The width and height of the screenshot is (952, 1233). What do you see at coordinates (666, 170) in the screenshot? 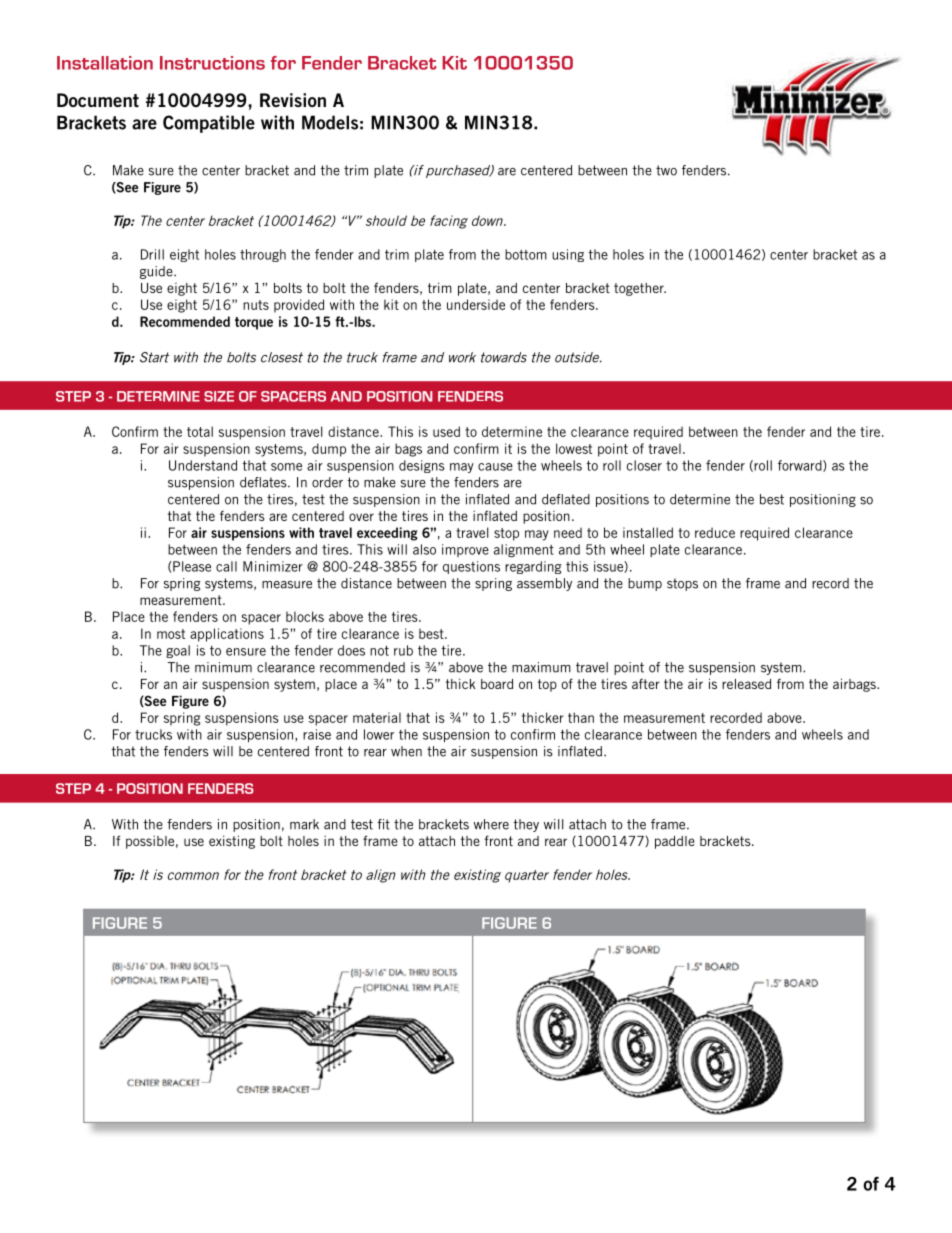
I see `two` at bounding box center [666, 170].
